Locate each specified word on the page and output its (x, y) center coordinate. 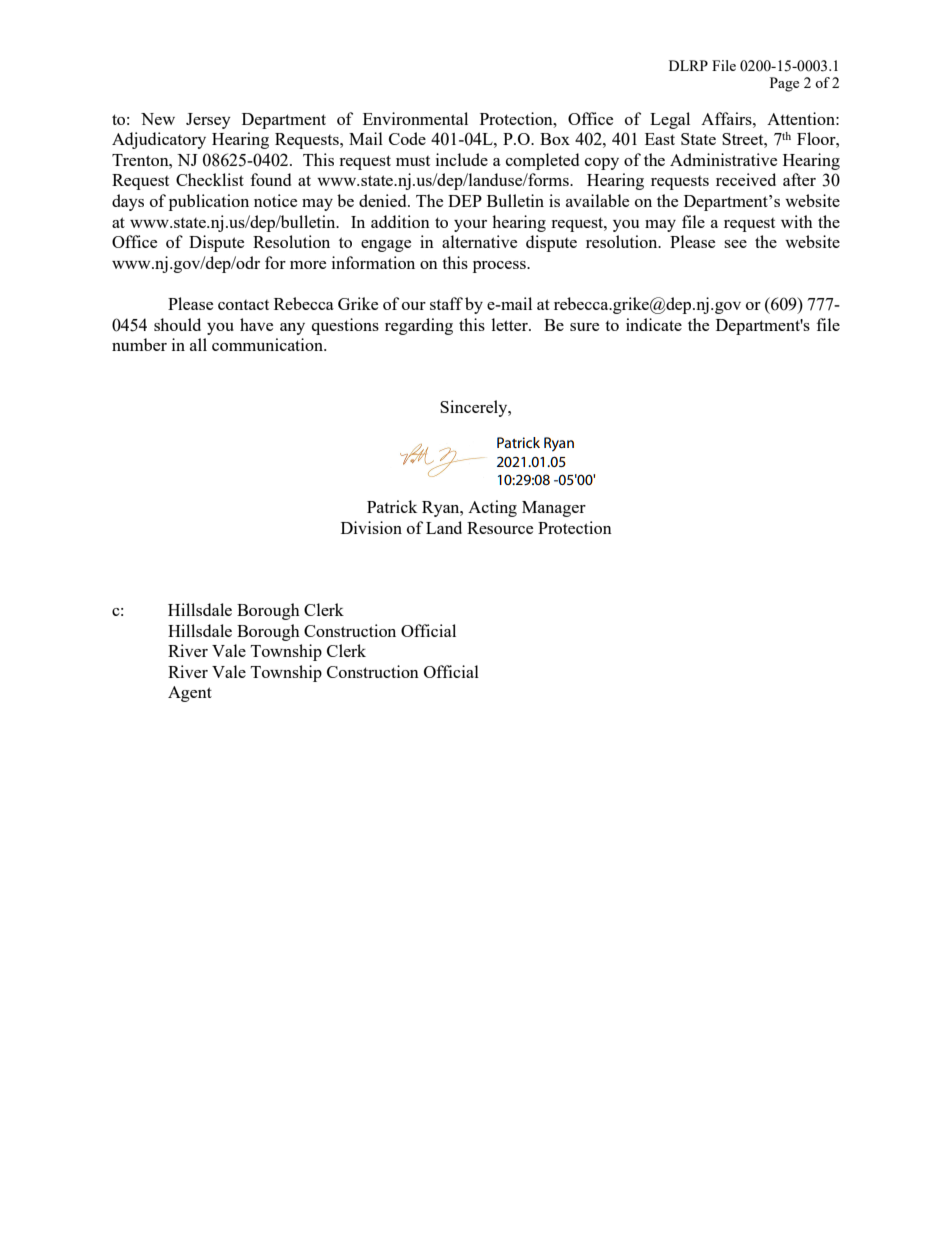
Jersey (208, 121)
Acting (492, 508)
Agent (190, 694)
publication (209, 202)
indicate (654, 324)
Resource (500, 528)
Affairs (727, 118)
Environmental (415, 118)
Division (371, 527)
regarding (419, 326)
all (198, 344)
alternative (479, 241)
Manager (554, 509)
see (735, 244)
